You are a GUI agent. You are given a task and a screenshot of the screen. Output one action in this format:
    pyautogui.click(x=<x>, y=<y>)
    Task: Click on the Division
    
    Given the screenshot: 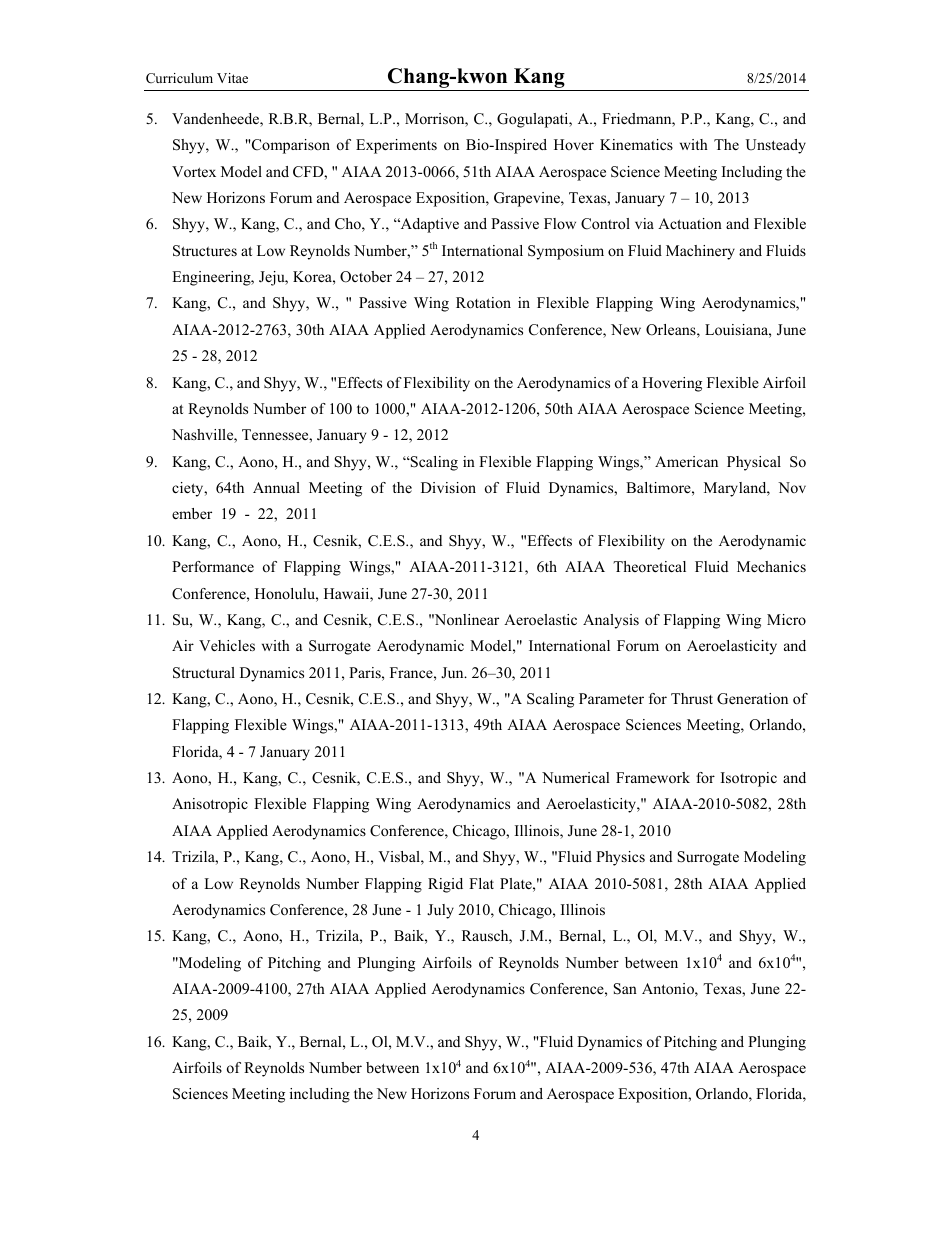 What is the action you would take?
    pyautogui.click(x=448, y=487)
